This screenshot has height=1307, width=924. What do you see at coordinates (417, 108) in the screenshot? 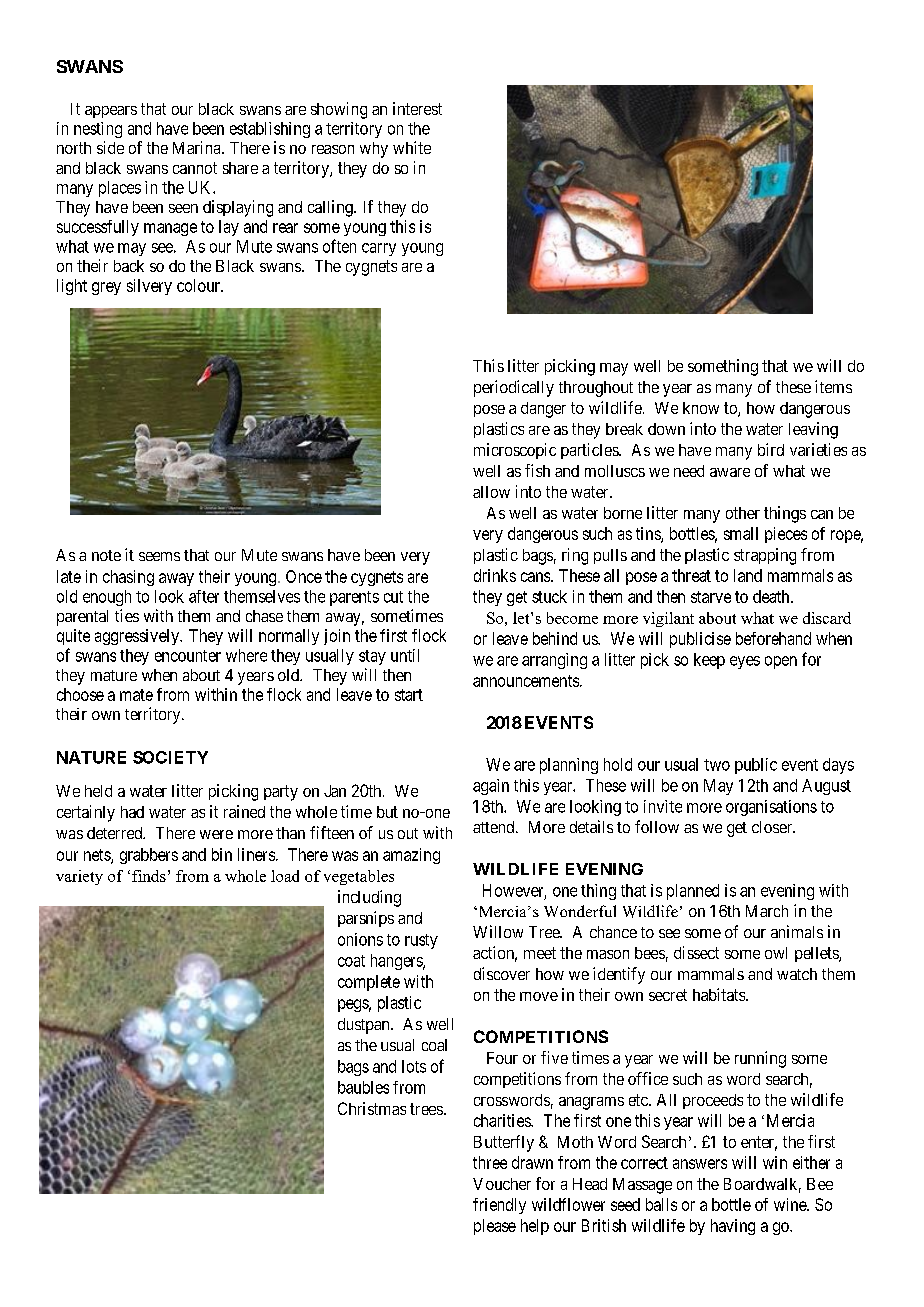
I see `interest` at bounding box center [417, 108].
